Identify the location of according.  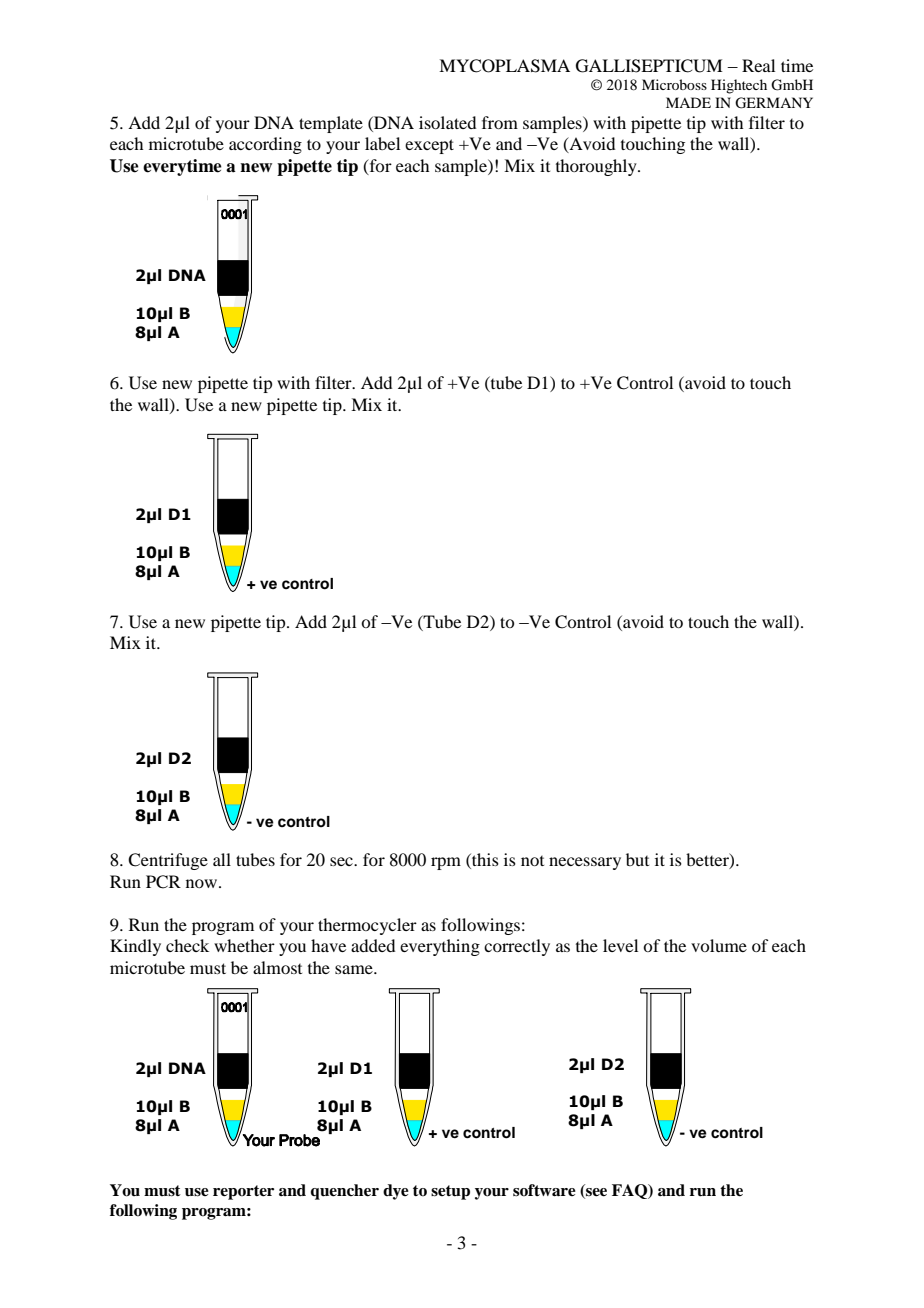
(265, 145).
